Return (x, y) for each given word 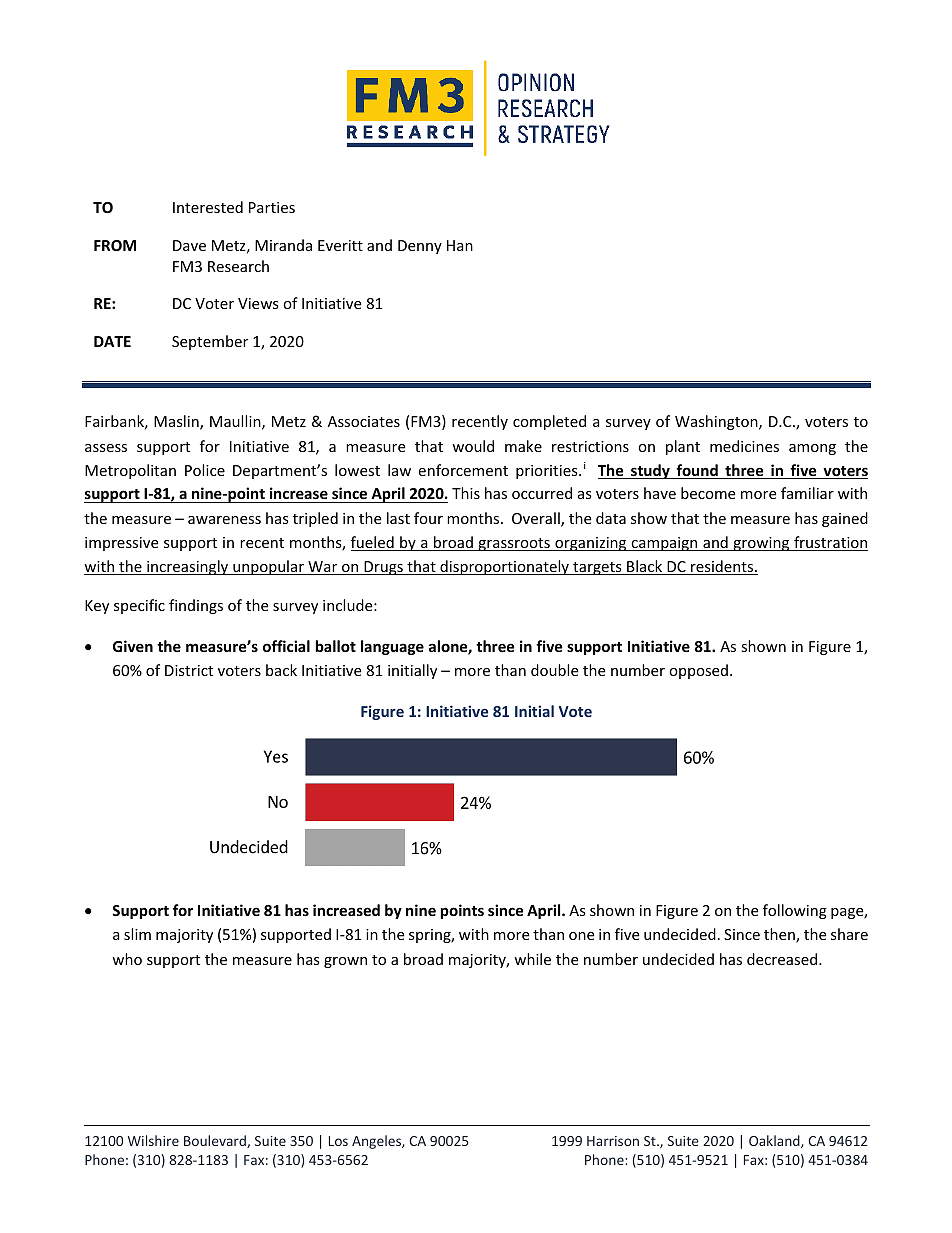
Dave (189, 245)
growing (761, 544)
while (532, 959)
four (428, 518)
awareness (224, 520)
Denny (420, 247)
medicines (744, 446)
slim (137, 934)
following (795, 911)
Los (338, 1141)
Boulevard (216, 1141)
